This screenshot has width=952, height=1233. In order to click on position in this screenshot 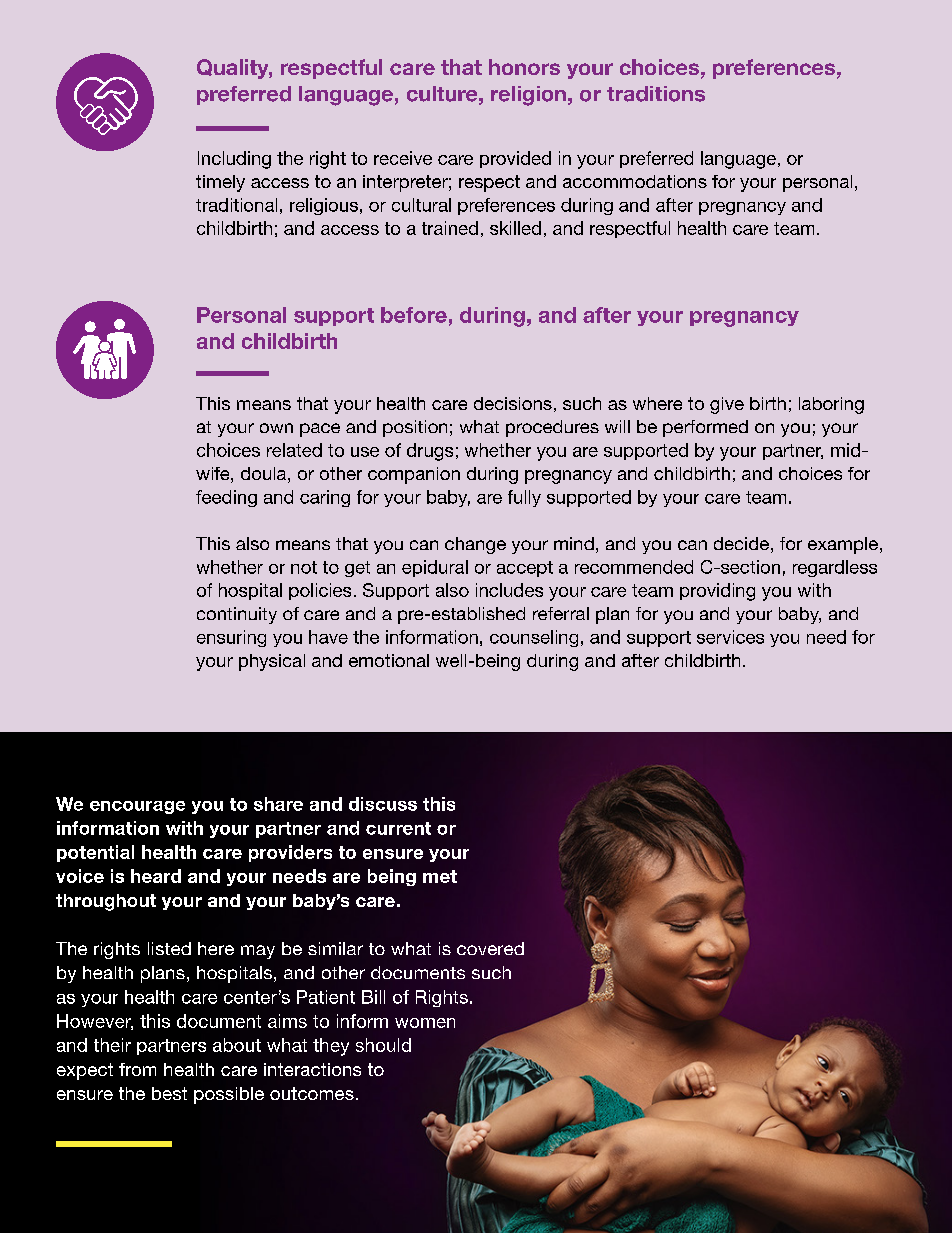, I will do `click(415, 428)`.
